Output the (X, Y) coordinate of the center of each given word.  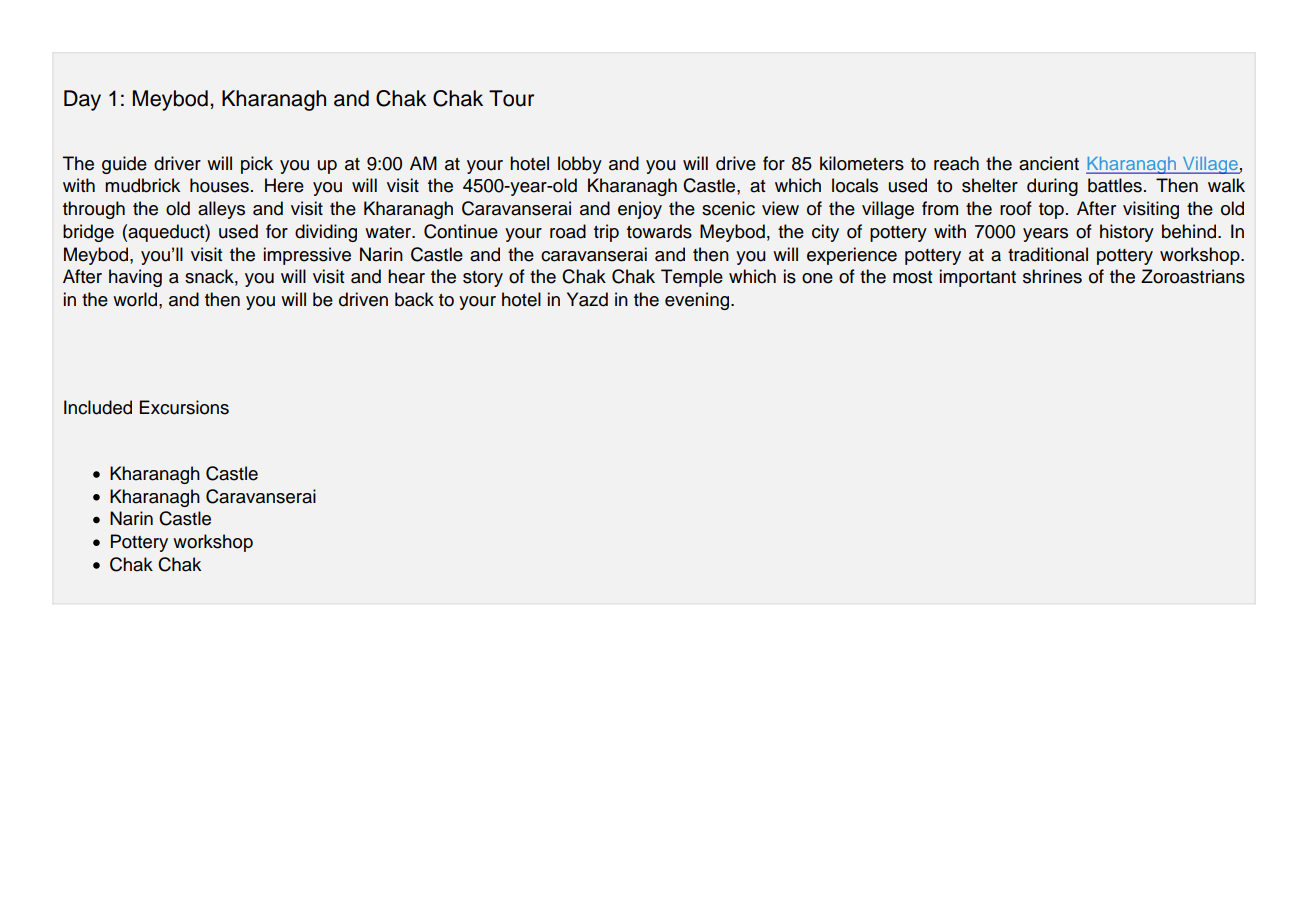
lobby (580, 165)
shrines (1052, 276)
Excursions (184, 407)
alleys (221, 210)
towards (659, 231)
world (135, 299)
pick (257, 165)
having (135, 278)
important (978, 278)
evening (698, 301)
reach (956, 163)
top (1051, 211)
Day (82, 100)
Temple (692, 278)
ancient (1049, 163)
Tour (511, 98)
